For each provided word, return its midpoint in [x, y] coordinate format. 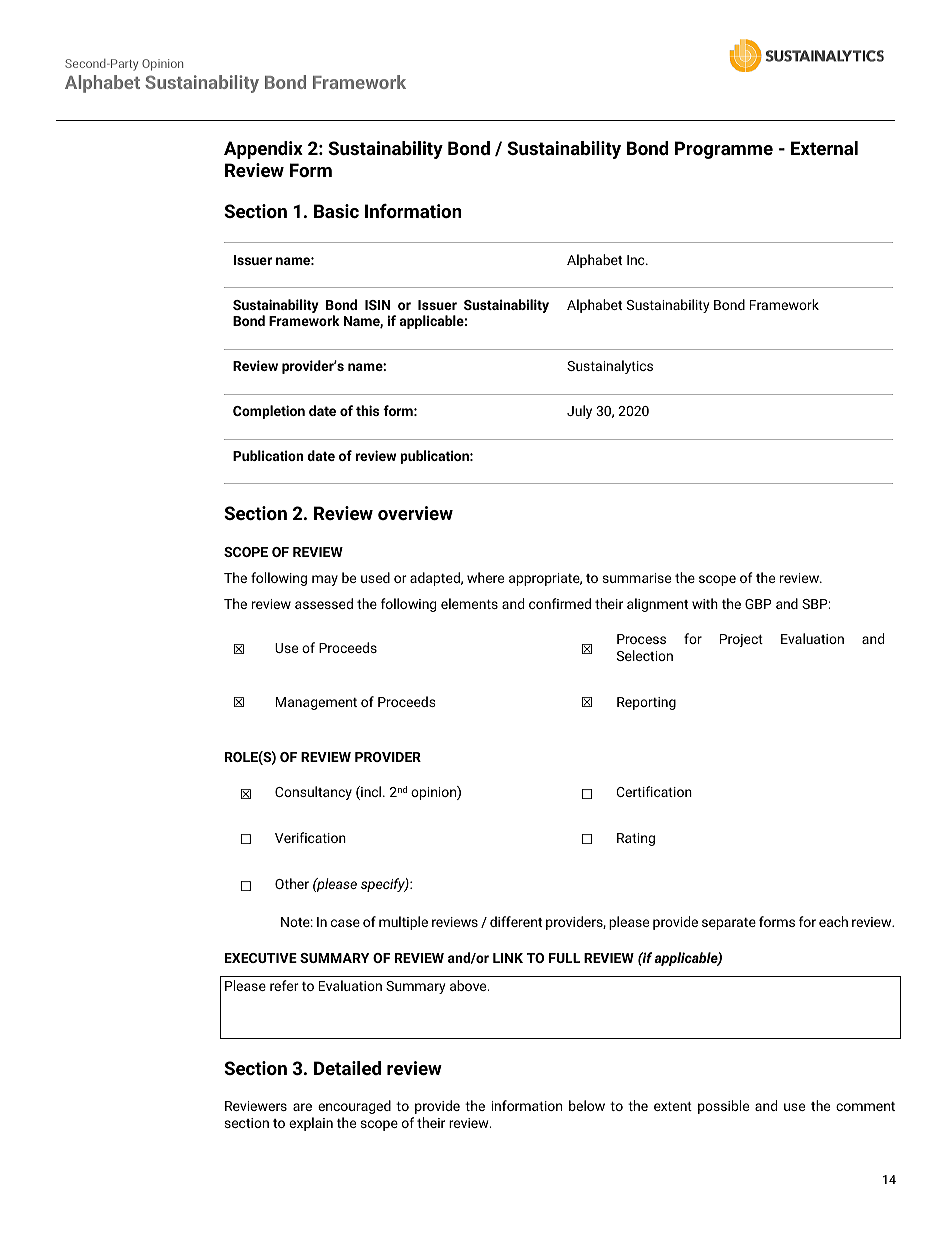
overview [415, 513]
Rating [636, 839]
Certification [654, 791]
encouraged [354, 1107]
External [824, 148]
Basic [336, 211]
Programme [724, 150]
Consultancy [313, 793]
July [579, 412]
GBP [758, 604]
